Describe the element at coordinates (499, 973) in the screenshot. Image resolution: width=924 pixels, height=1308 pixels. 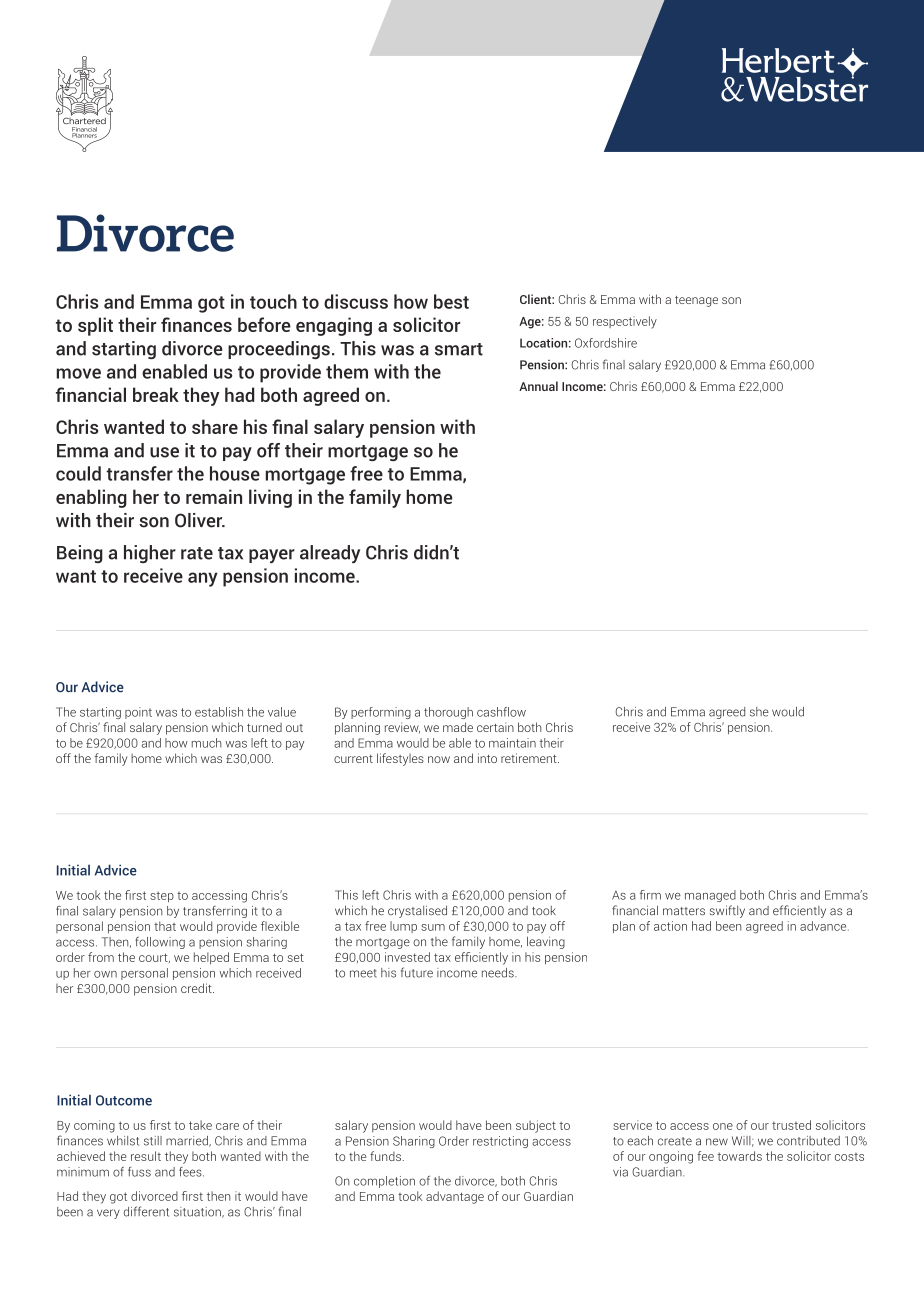
I see `needs` at that location.
